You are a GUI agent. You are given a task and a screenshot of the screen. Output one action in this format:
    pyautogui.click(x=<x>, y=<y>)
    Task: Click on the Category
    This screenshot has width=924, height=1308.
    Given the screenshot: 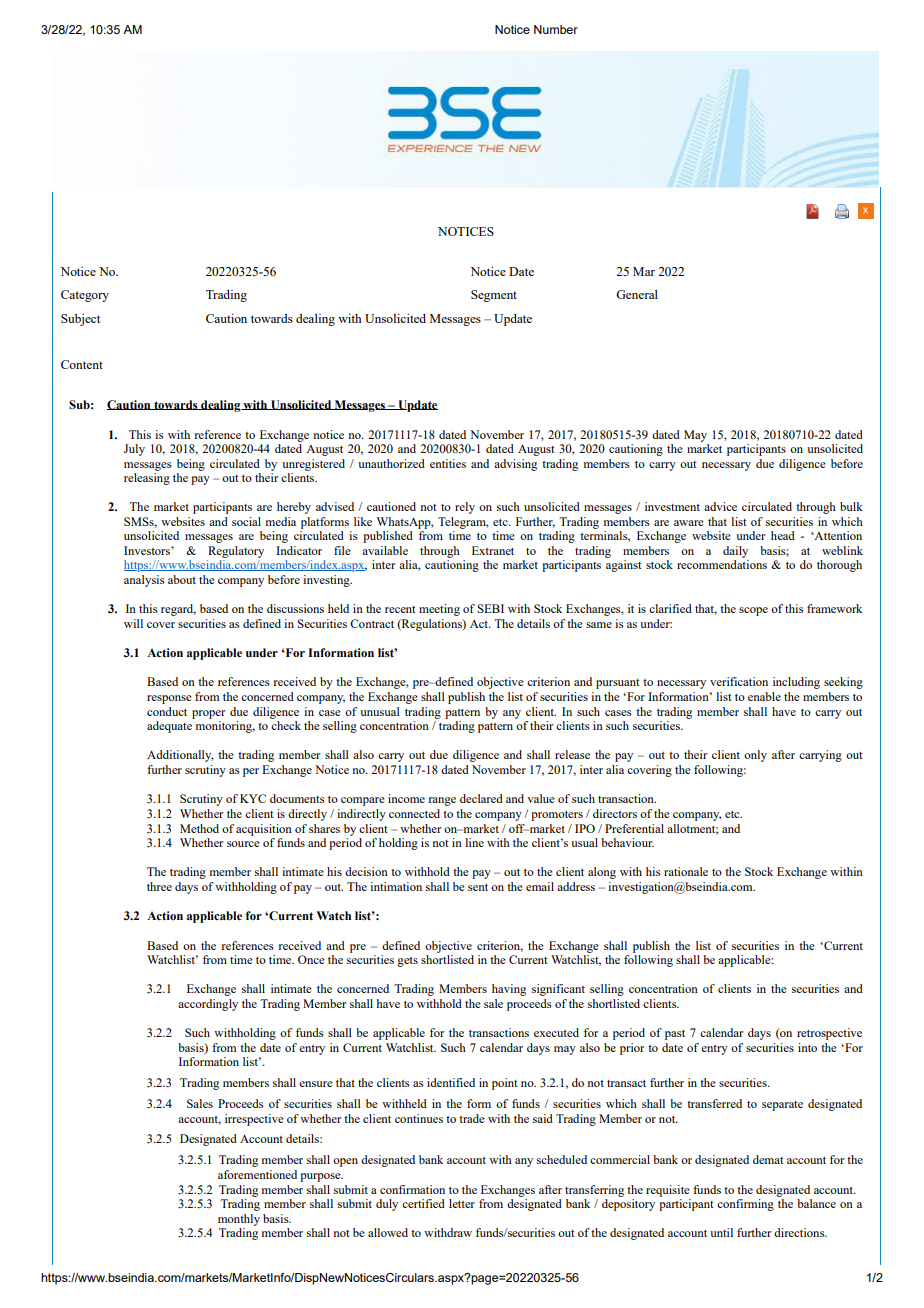 What is the action you would take?
    pyautogui.click(x=85, y=296)
